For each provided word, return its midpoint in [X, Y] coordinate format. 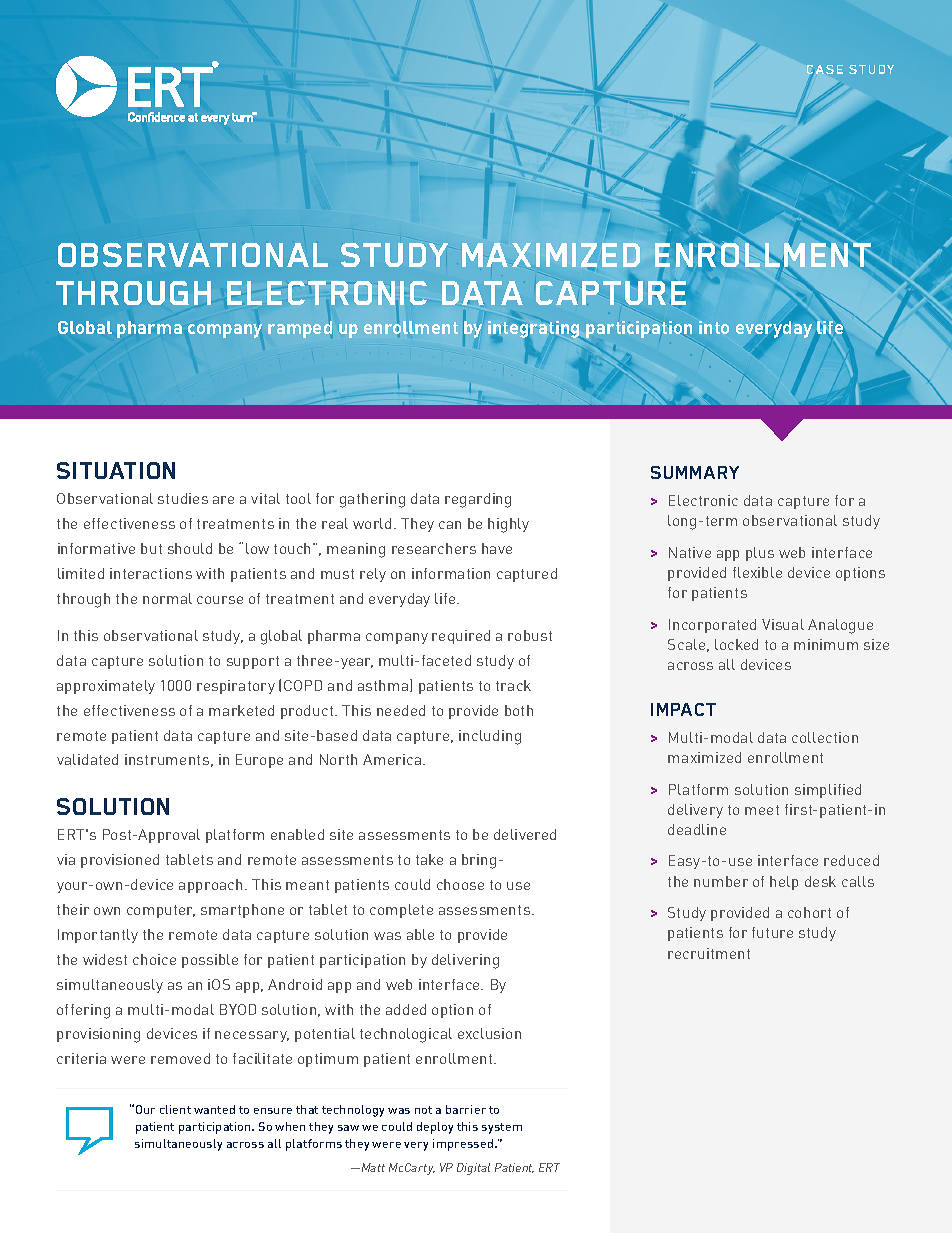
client [175, 1109]
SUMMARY [695, 472]
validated [87, 759]
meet [762, 810]
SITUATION [116, 470]
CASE [825, 69]
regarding [478, 500]
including [490, 737]
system [502, 1128]
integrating [533, 329]
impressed [464, 1145]
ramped [300, 329]
